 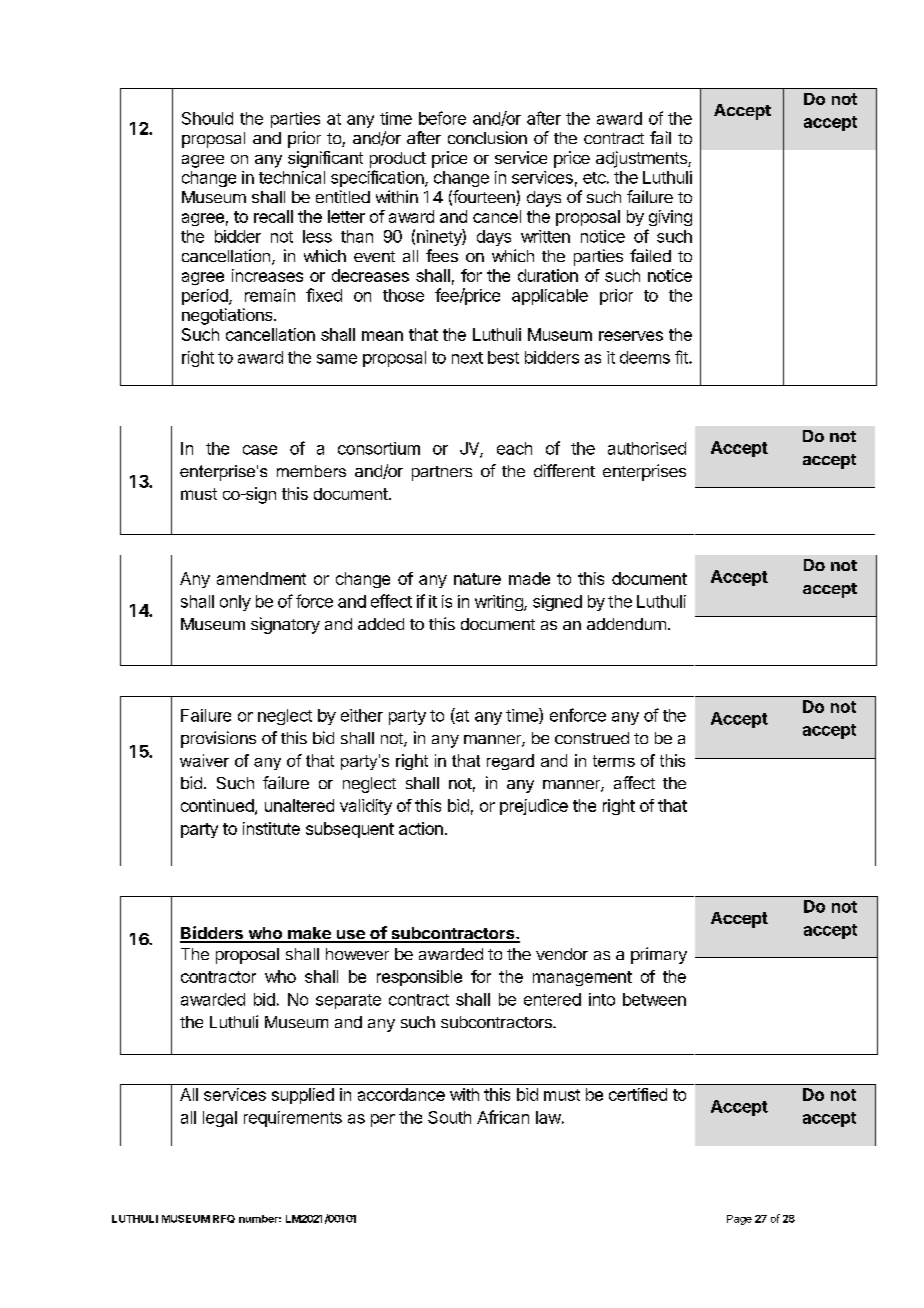 What do you see at coordinates (260, 450) in the document?
I see `case` at bounding box center [260, 450].
